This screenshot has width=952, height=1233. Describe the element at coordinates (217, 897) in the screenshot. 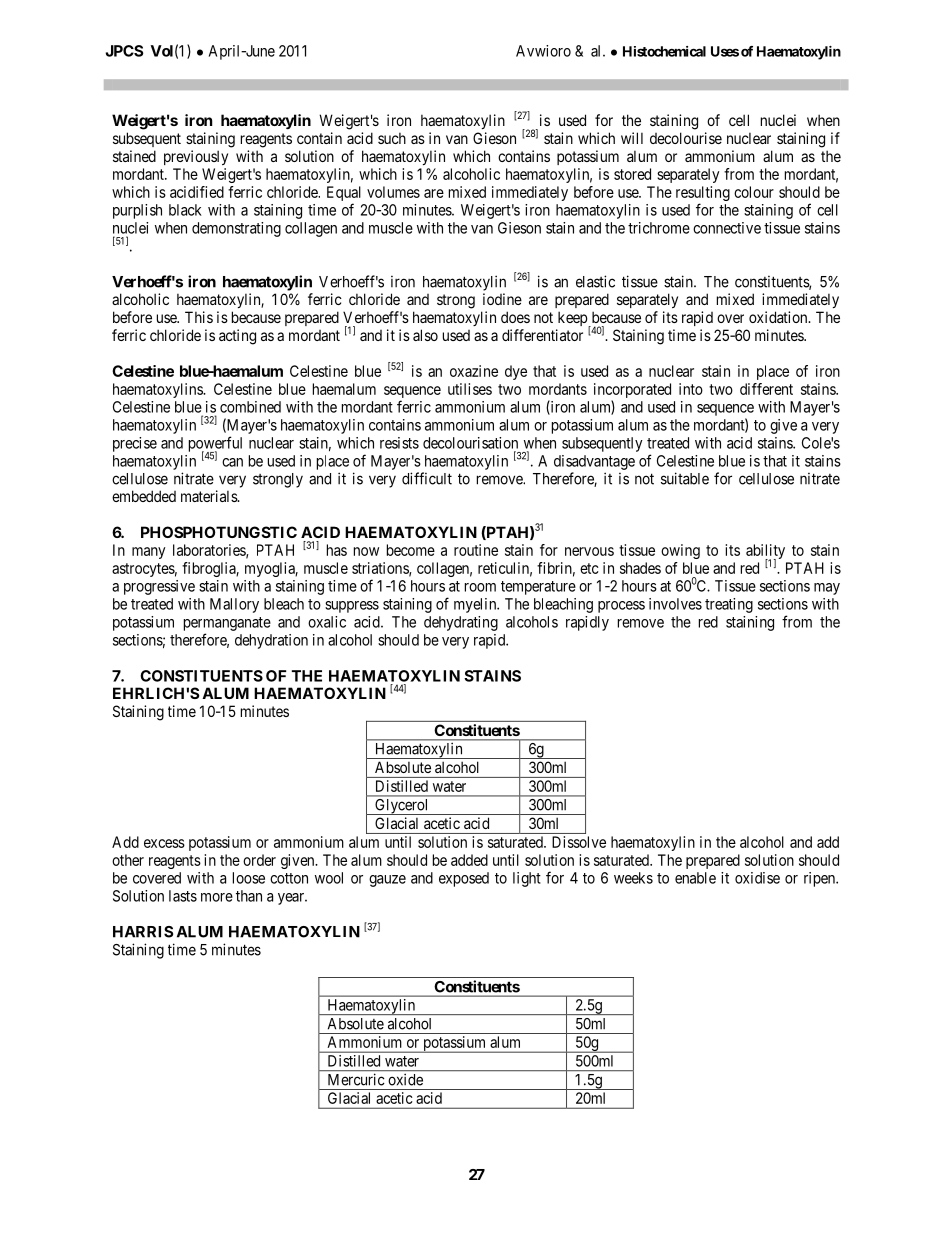

I see `more` at that location.
